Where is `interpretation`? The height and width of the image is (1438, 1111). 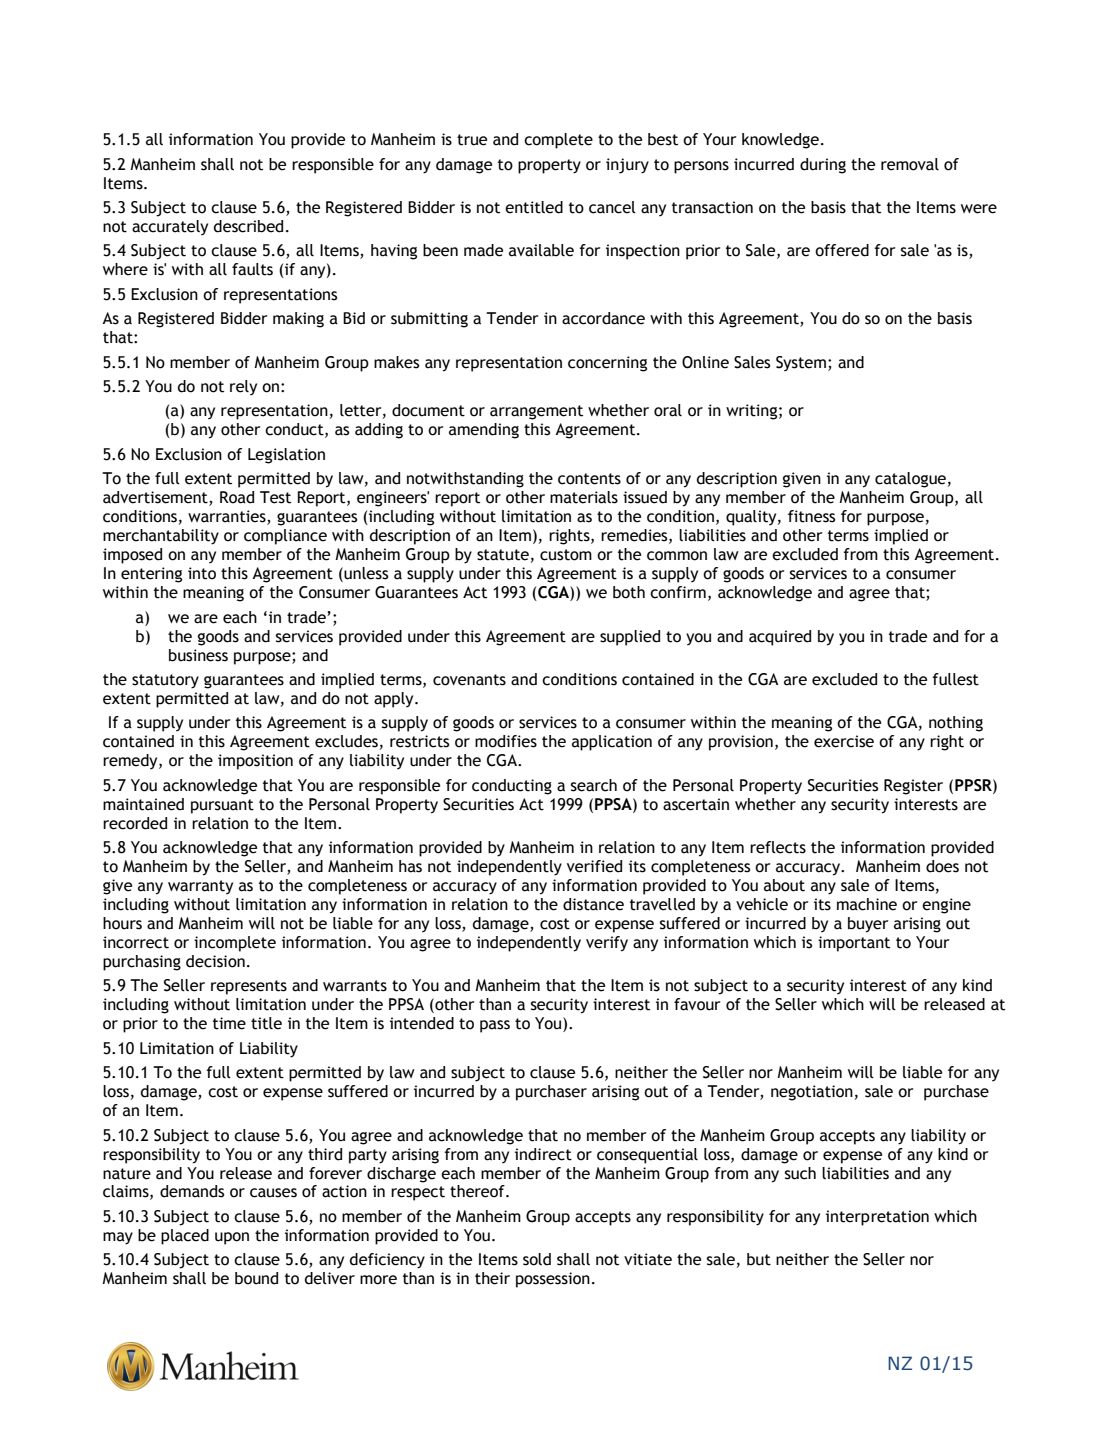
interpretation is located at coordinates (877, 1218).
